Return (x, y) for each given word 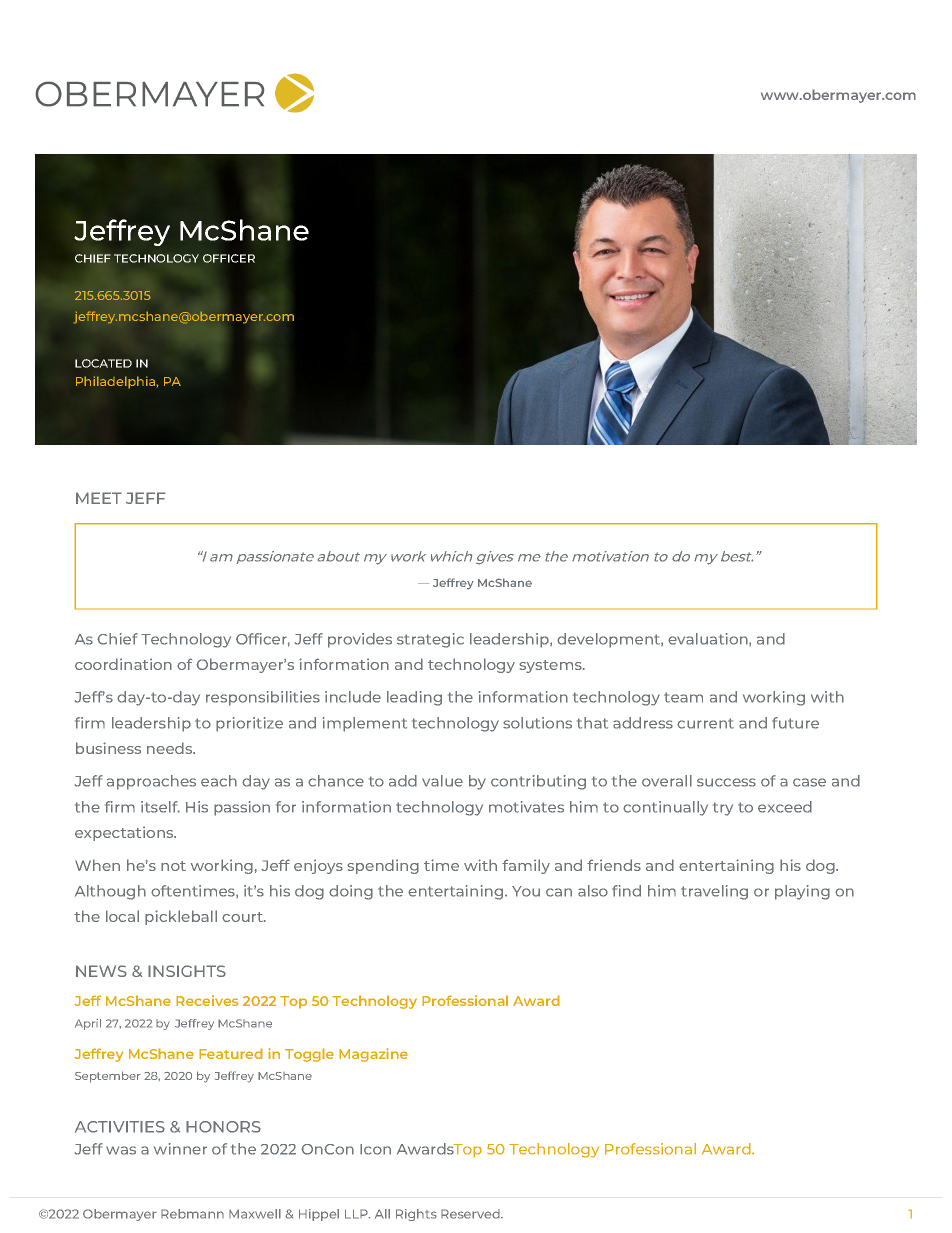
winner (180, 1149)
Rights (416, 1215)
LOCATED (103, 363)
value (442, 781)
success (726, 782)
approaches (151, 782)
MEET (99, 498)
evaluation (709, 639)
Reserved (471, 1214)
